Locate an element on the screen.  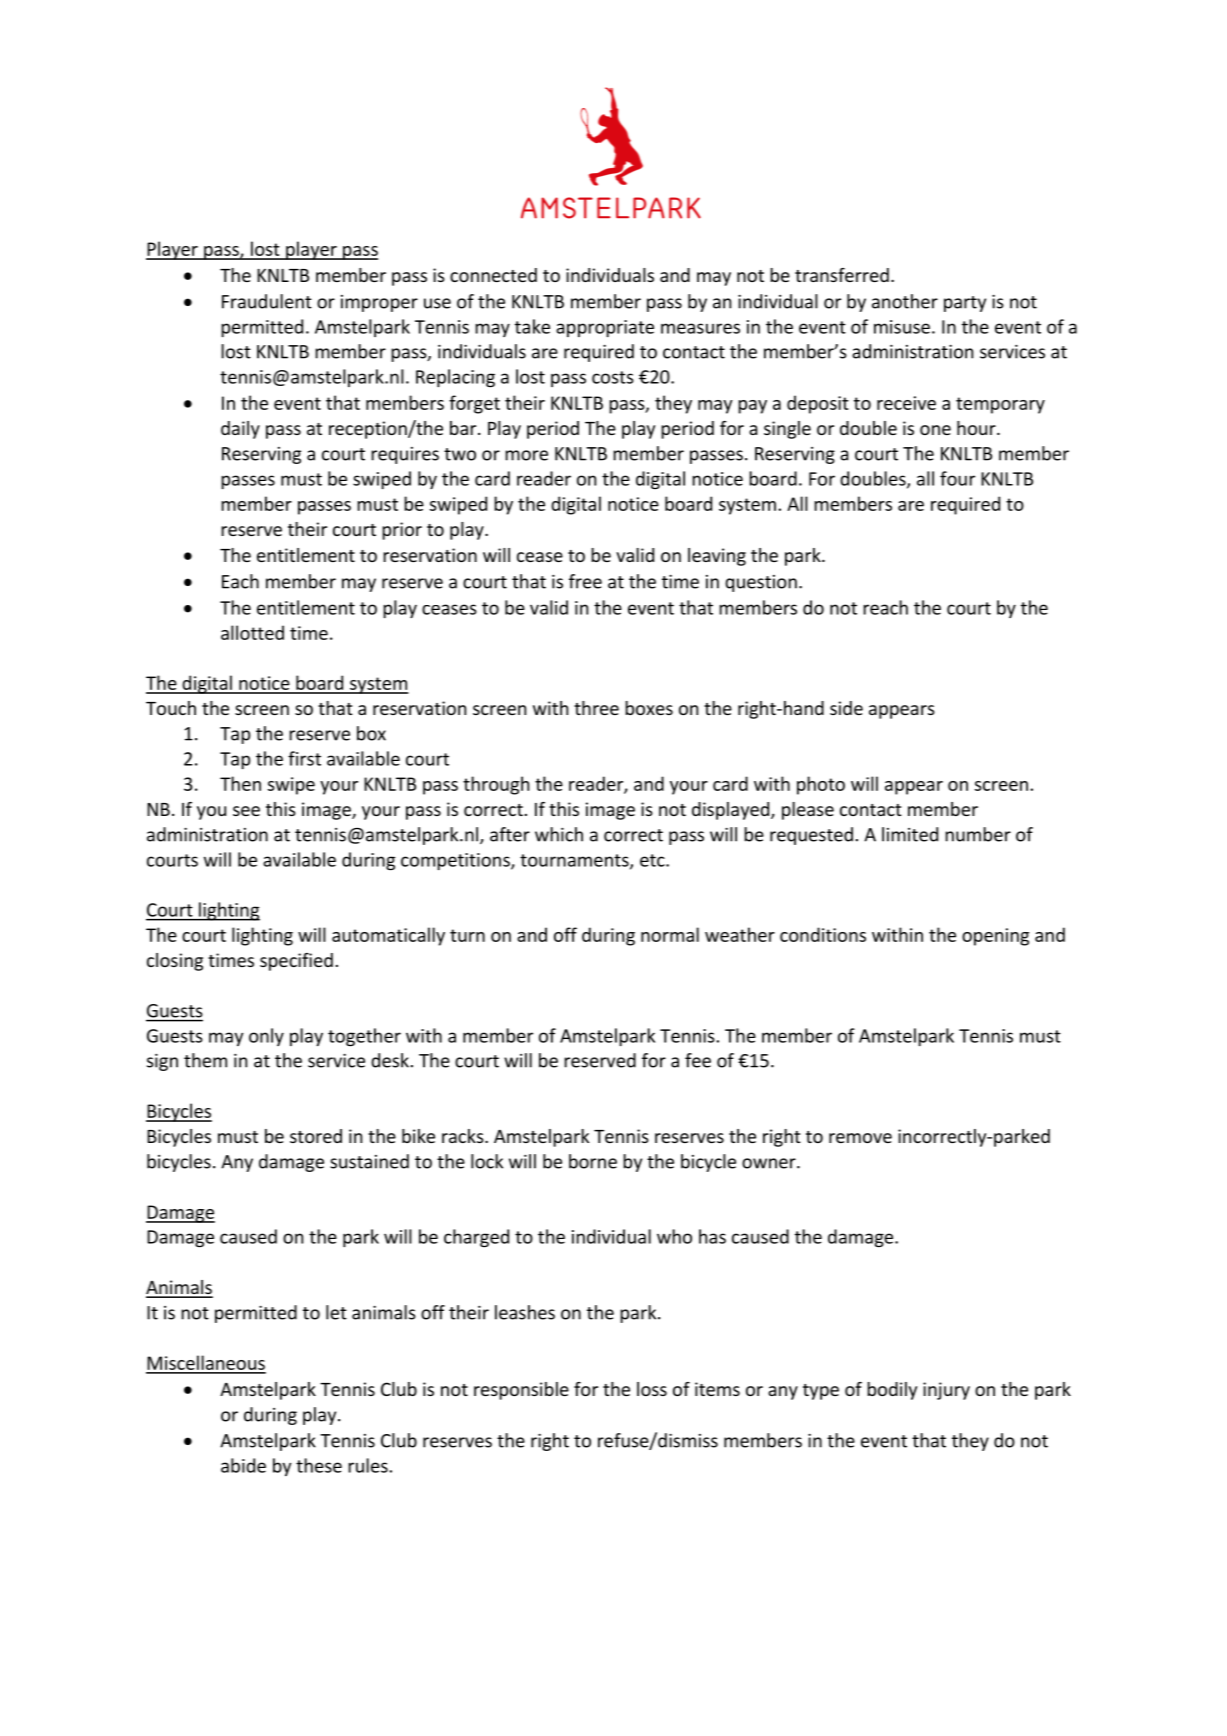
abide is located at coordinates (243, 1465).
